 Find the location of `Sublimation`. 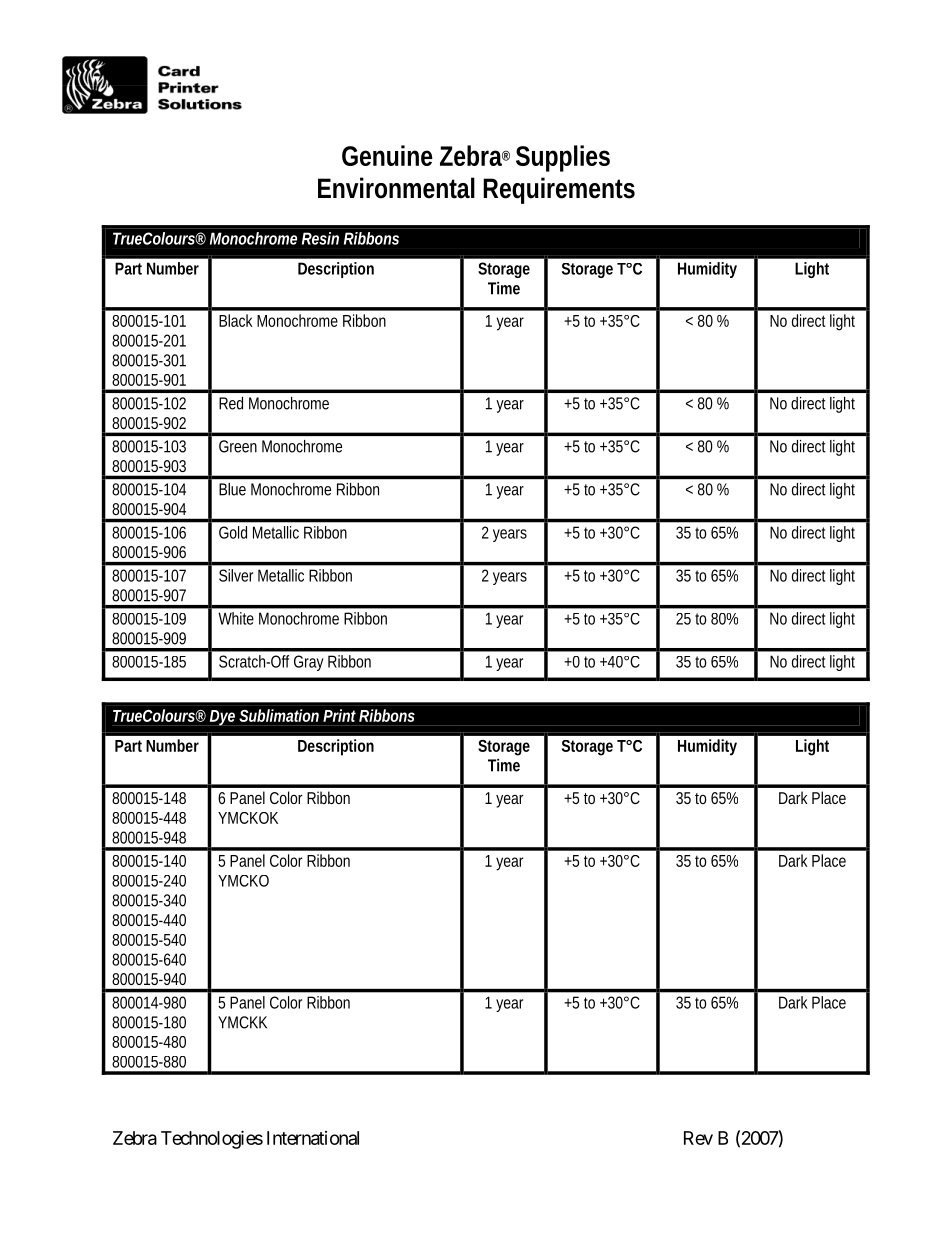

Sublimation is located at coordinates (279, 715).
